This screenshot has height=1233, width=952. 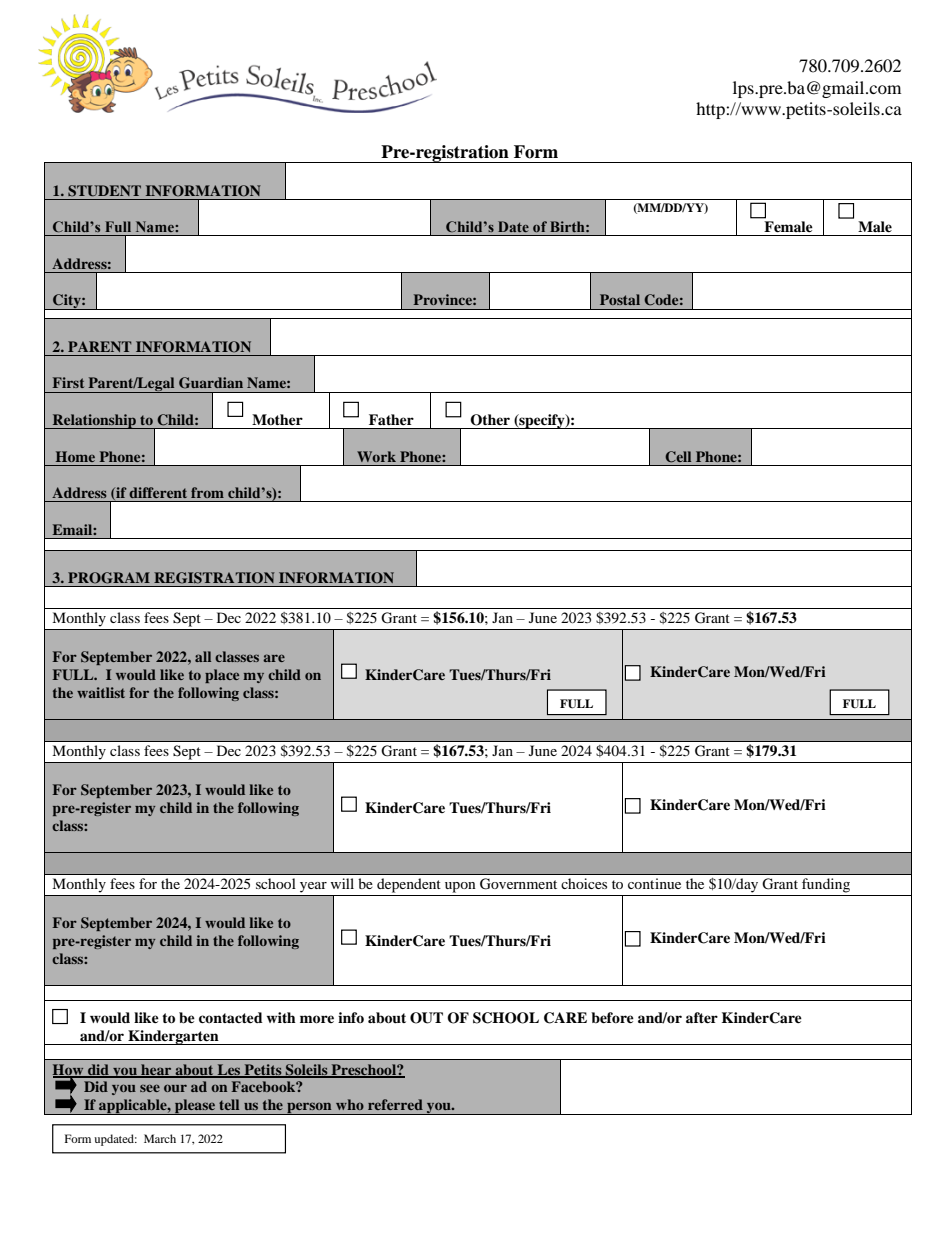 I want to click on referred, so click(x=395, y=1104).
